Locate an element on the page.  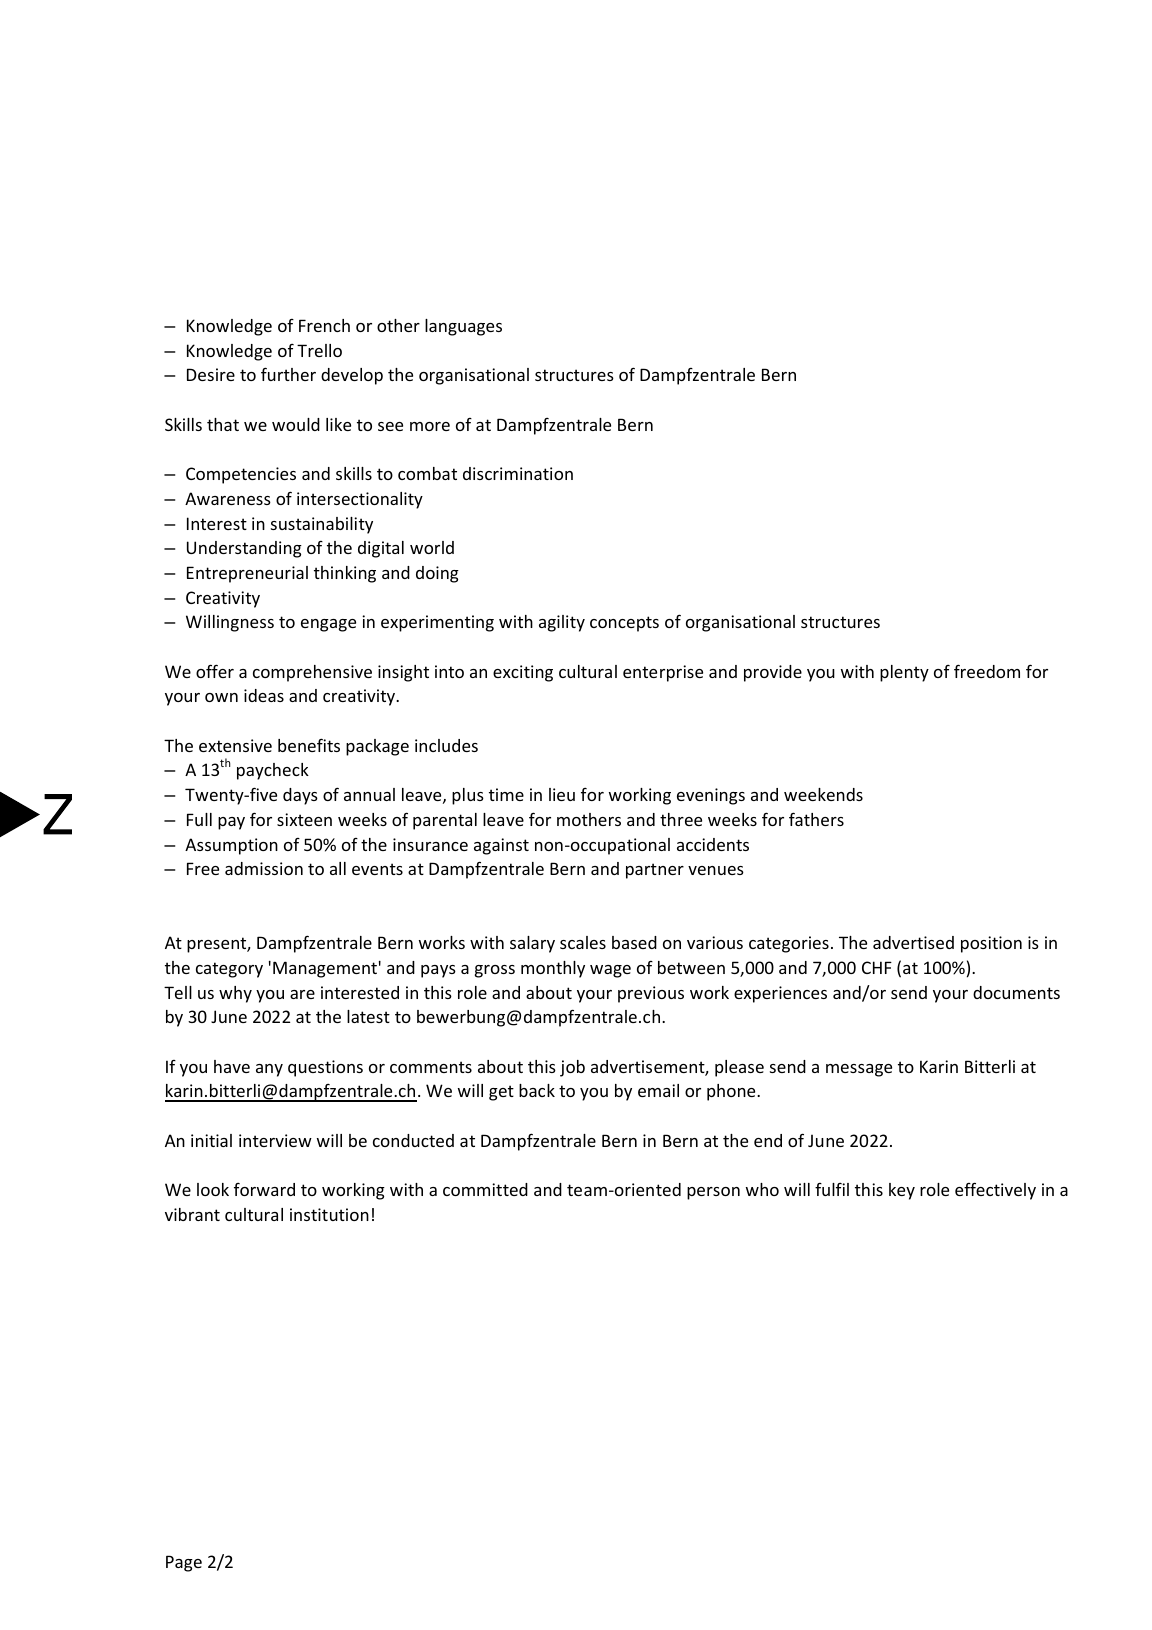
advertised is located at coordinates (913, 942).
